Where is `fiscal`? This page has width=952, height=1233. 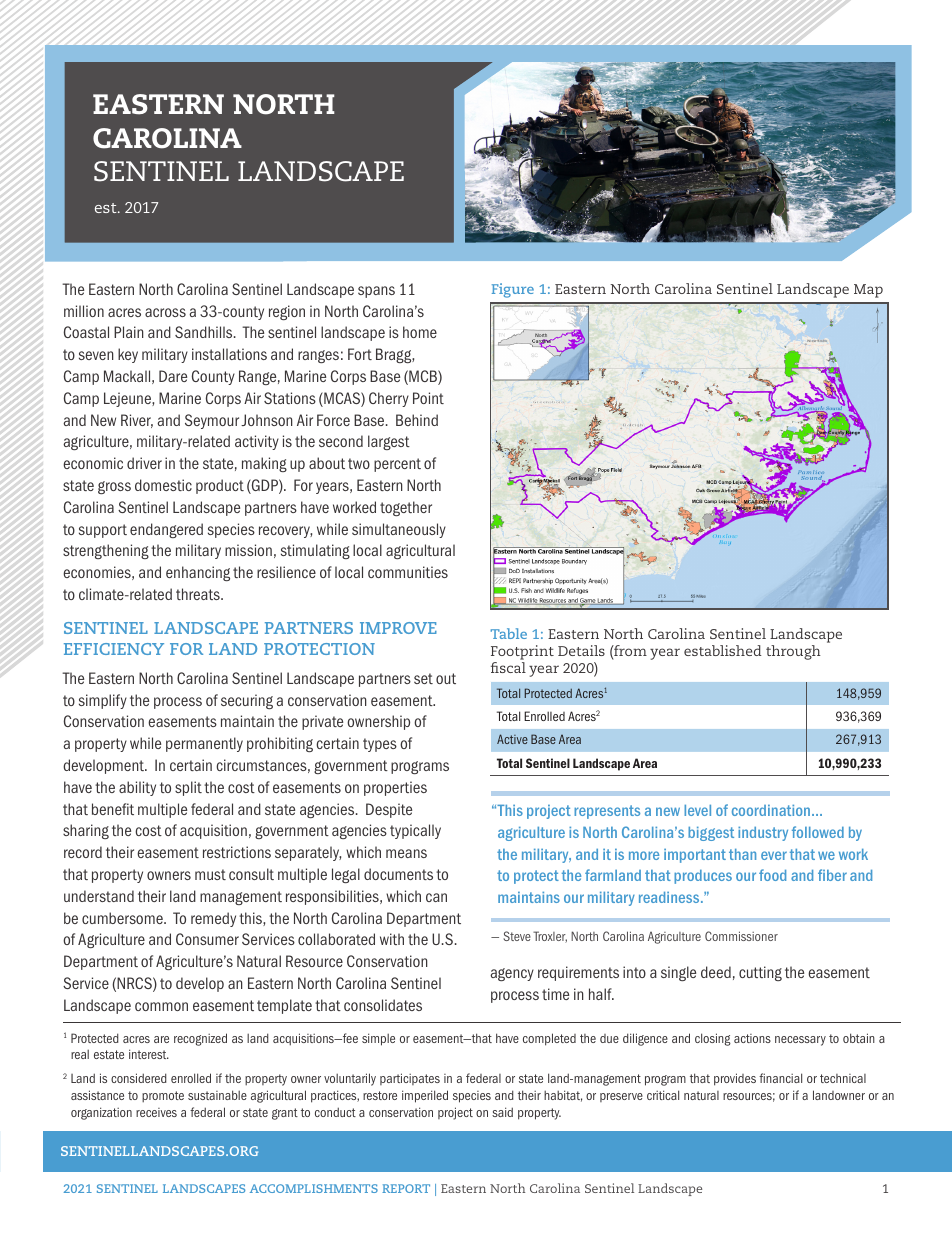
fiscal is located at coordinates (508, 667).
